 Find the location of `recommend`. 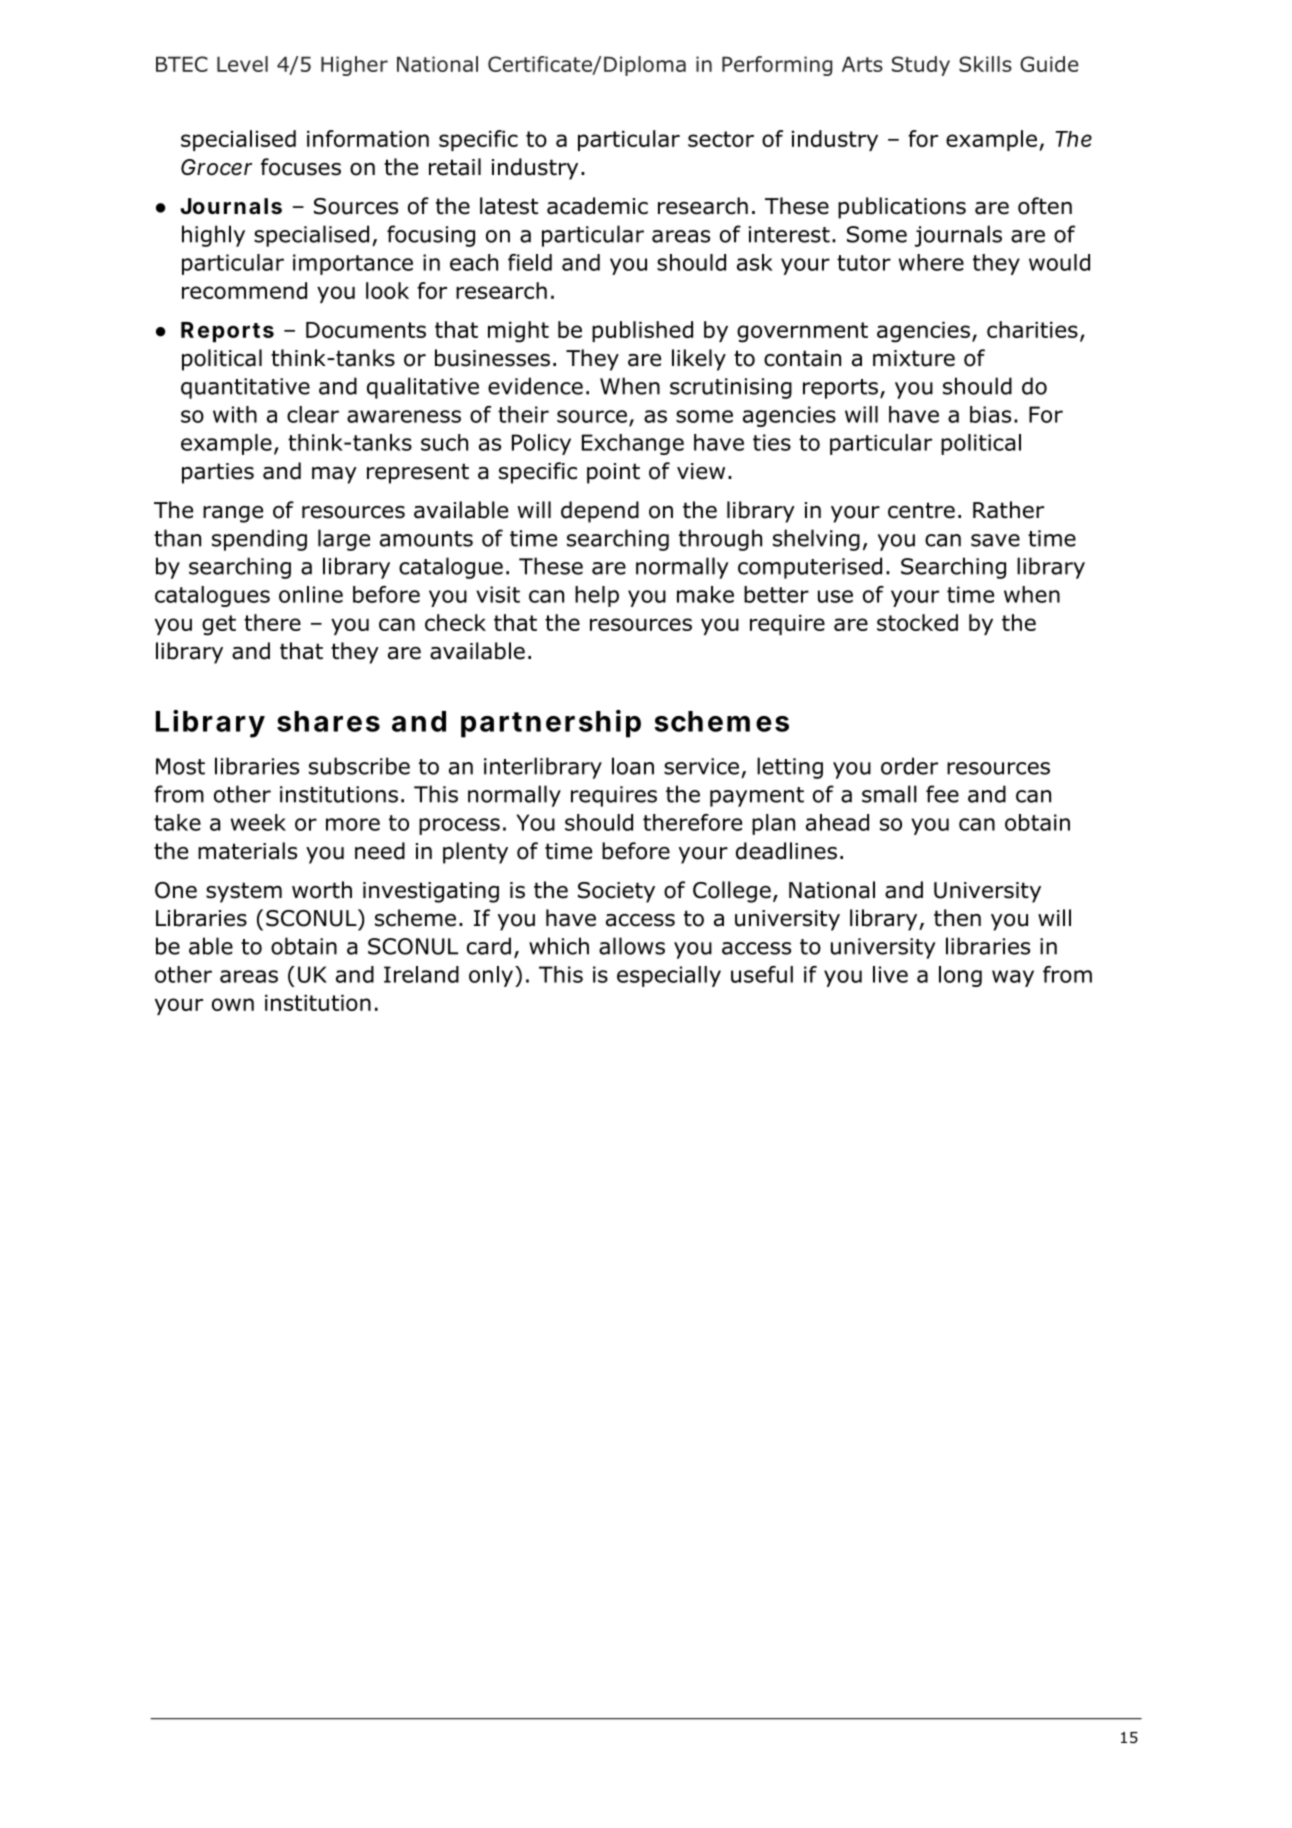

recommend is located at coordinates (244, 290).
